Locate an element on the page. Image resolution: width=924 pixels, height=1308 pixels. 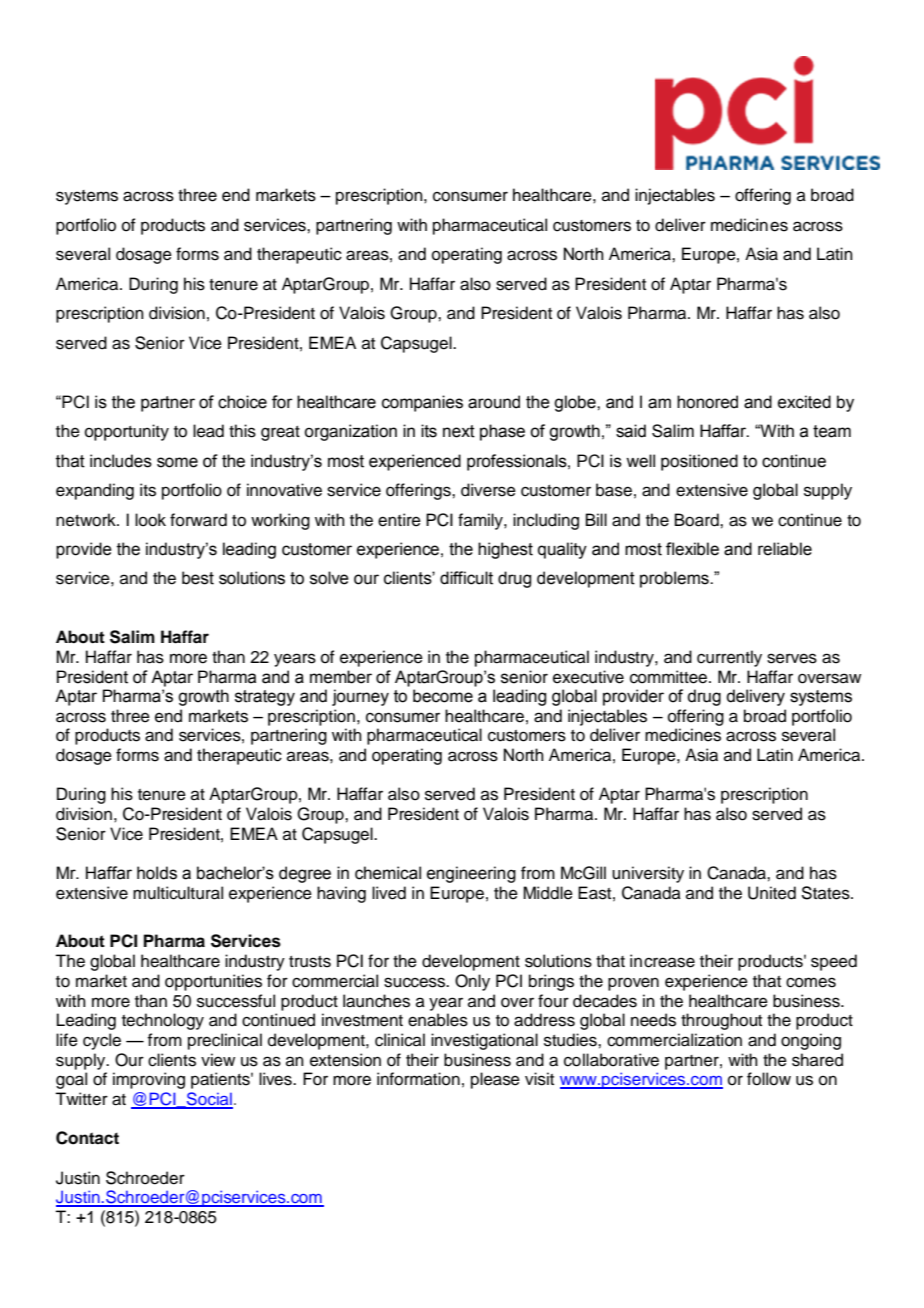
committee is located at coordinates (670, 677).
